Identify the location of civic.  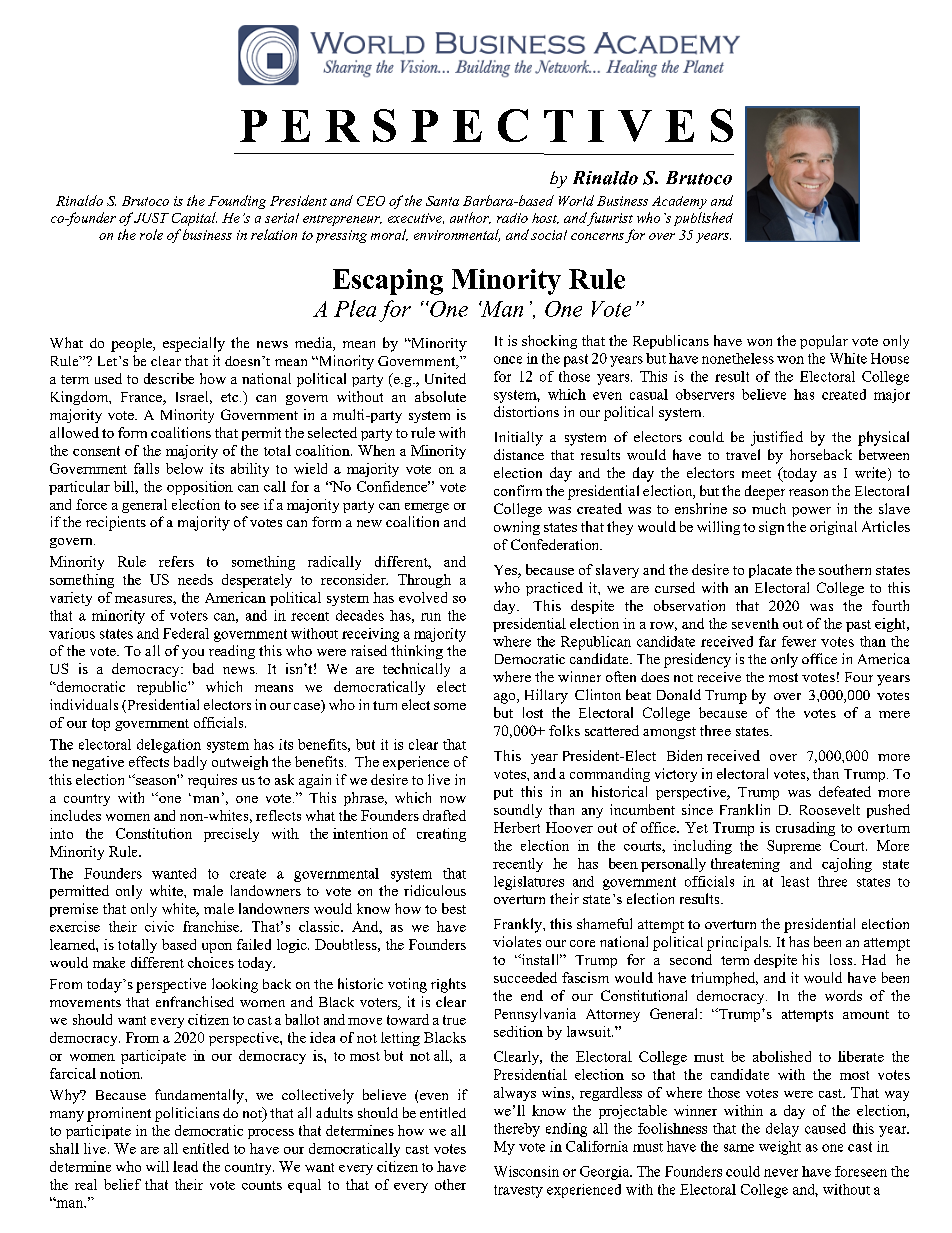
(159, 926).
